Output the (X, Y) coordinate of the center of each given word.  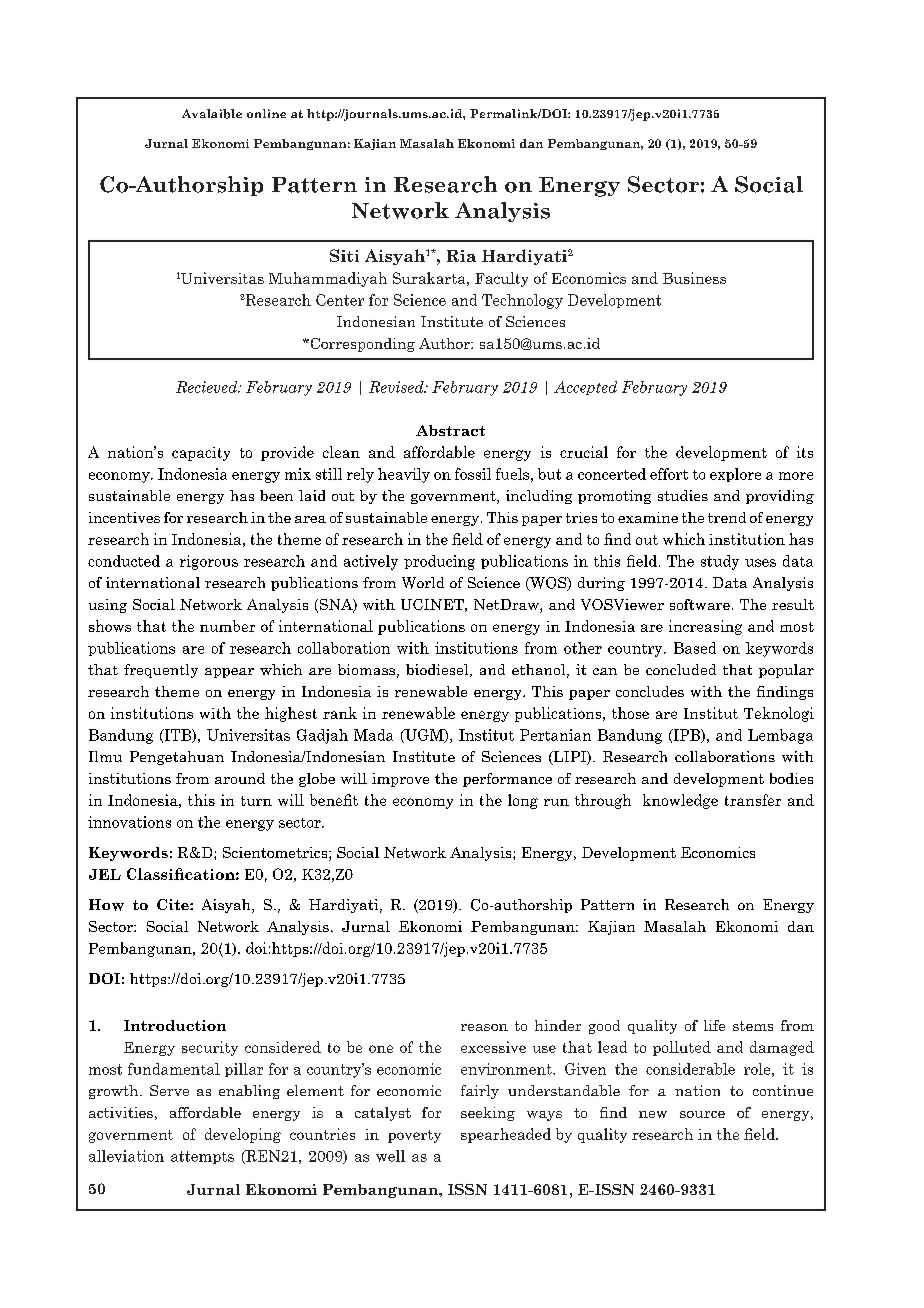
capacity (201, 454)
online (266, 113)
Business (694, 278)
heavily (404, 475)
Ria (461, 256)
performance (507, 780)
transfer (753, 800)
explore (735, 475)
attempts (202, 1157)
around (240, 778)
